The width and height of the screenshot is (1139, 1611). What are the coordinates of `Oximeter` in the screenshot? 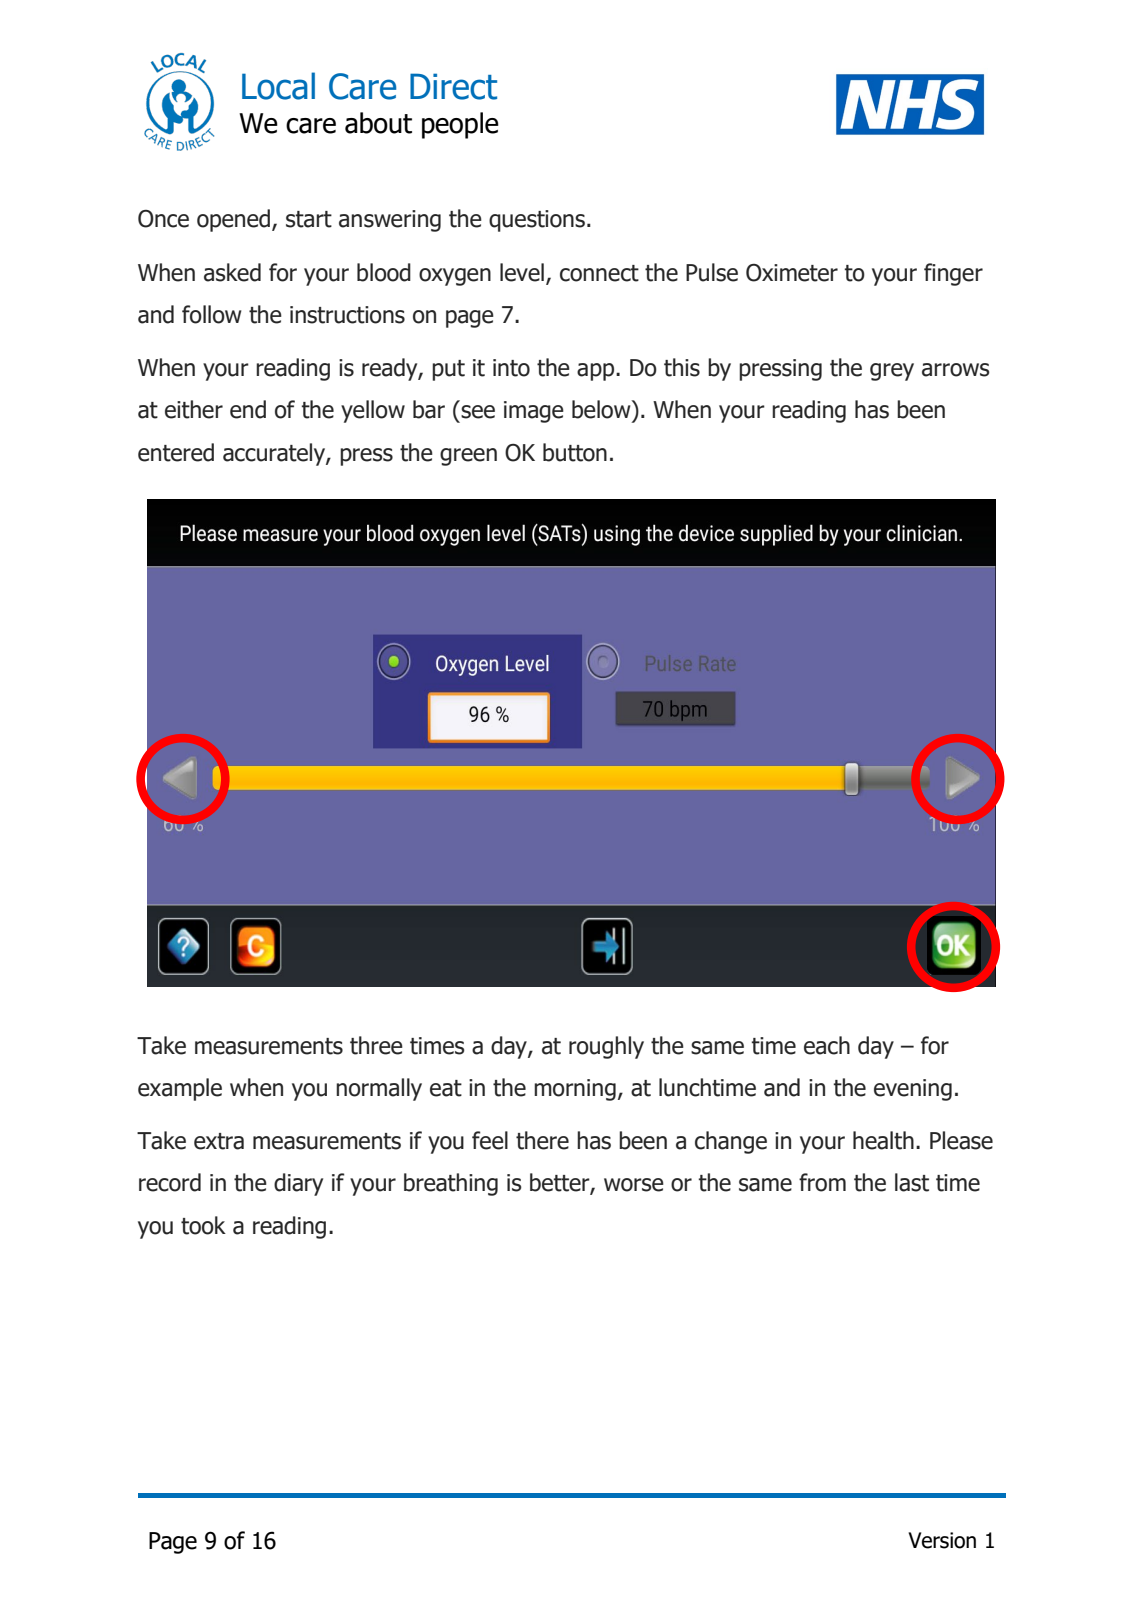 It's located at (792, 273).
